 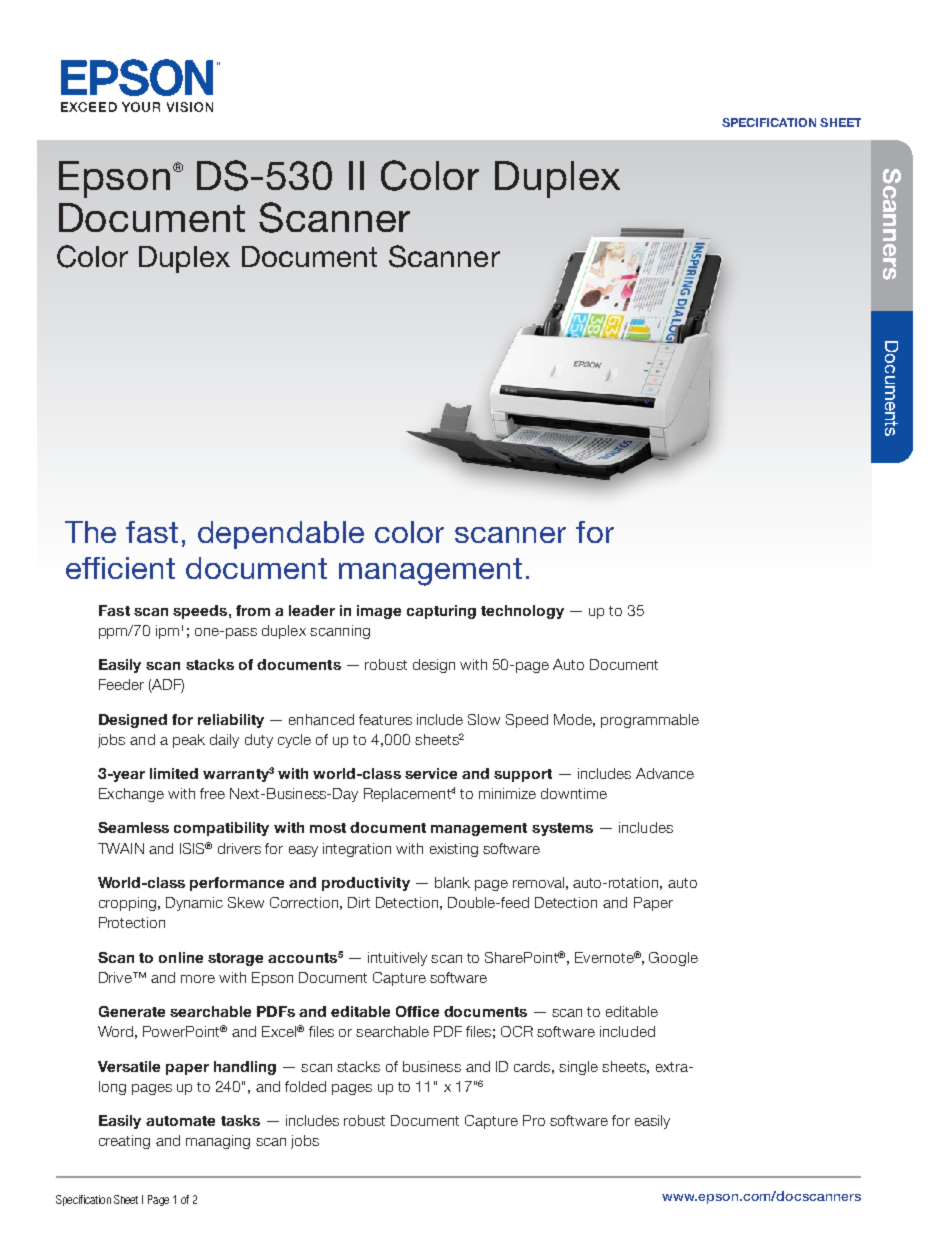 I want to click on efficient, so click(x=120, y=568).
